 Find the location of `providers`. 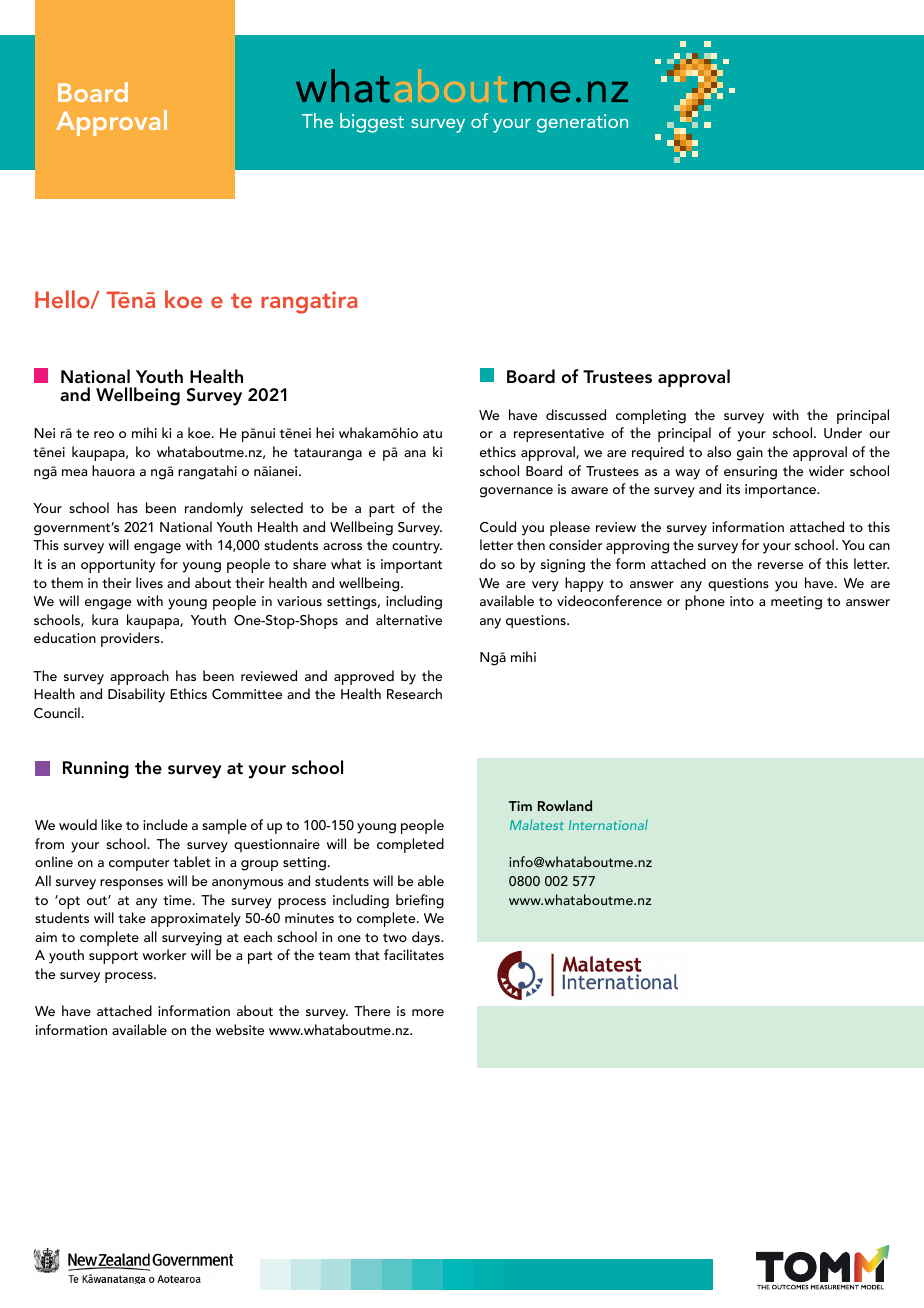

providers is located at coordinates (131, 639).
